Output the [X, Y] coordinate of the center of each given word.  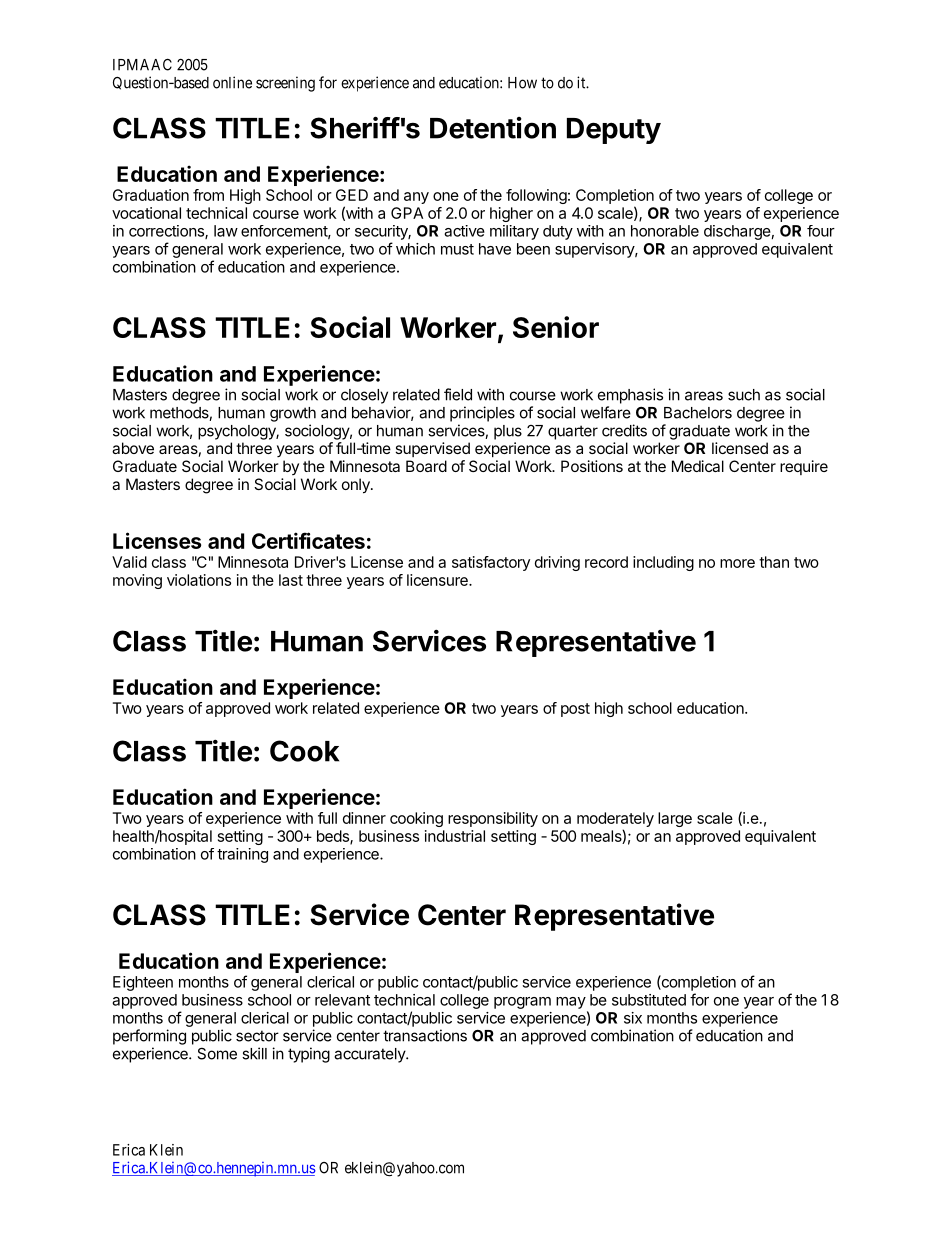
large [675, 819]
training [242, 855]
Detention [493, 128]
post [575, 710]
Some [217, 1053]
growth [293, 414]
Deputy [614, 131]
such [744, 395]
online [232, 82]
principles [482, 414]
